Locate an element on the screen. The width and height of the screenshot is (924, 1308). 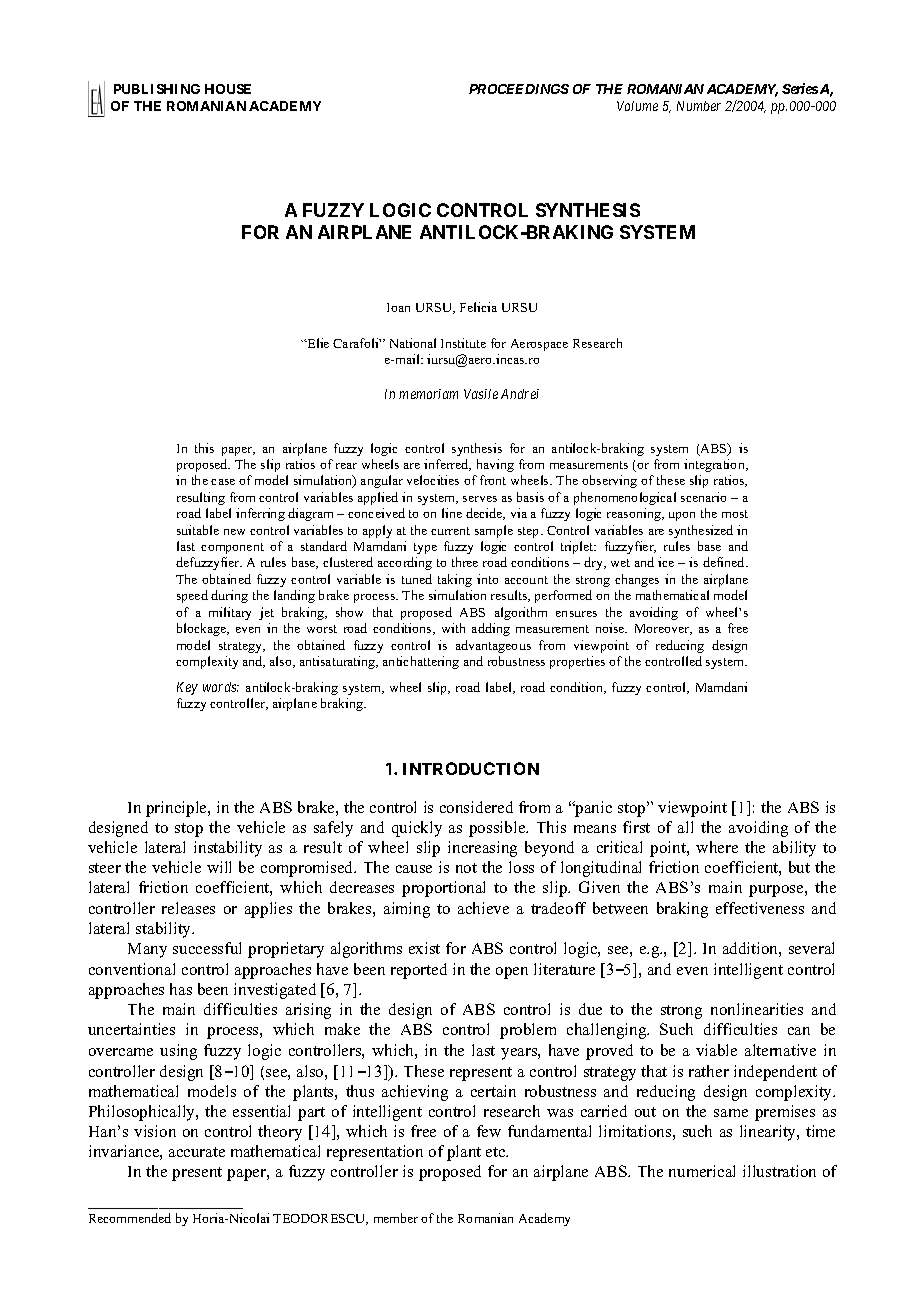
Number is located at coordinates (699, 106).
